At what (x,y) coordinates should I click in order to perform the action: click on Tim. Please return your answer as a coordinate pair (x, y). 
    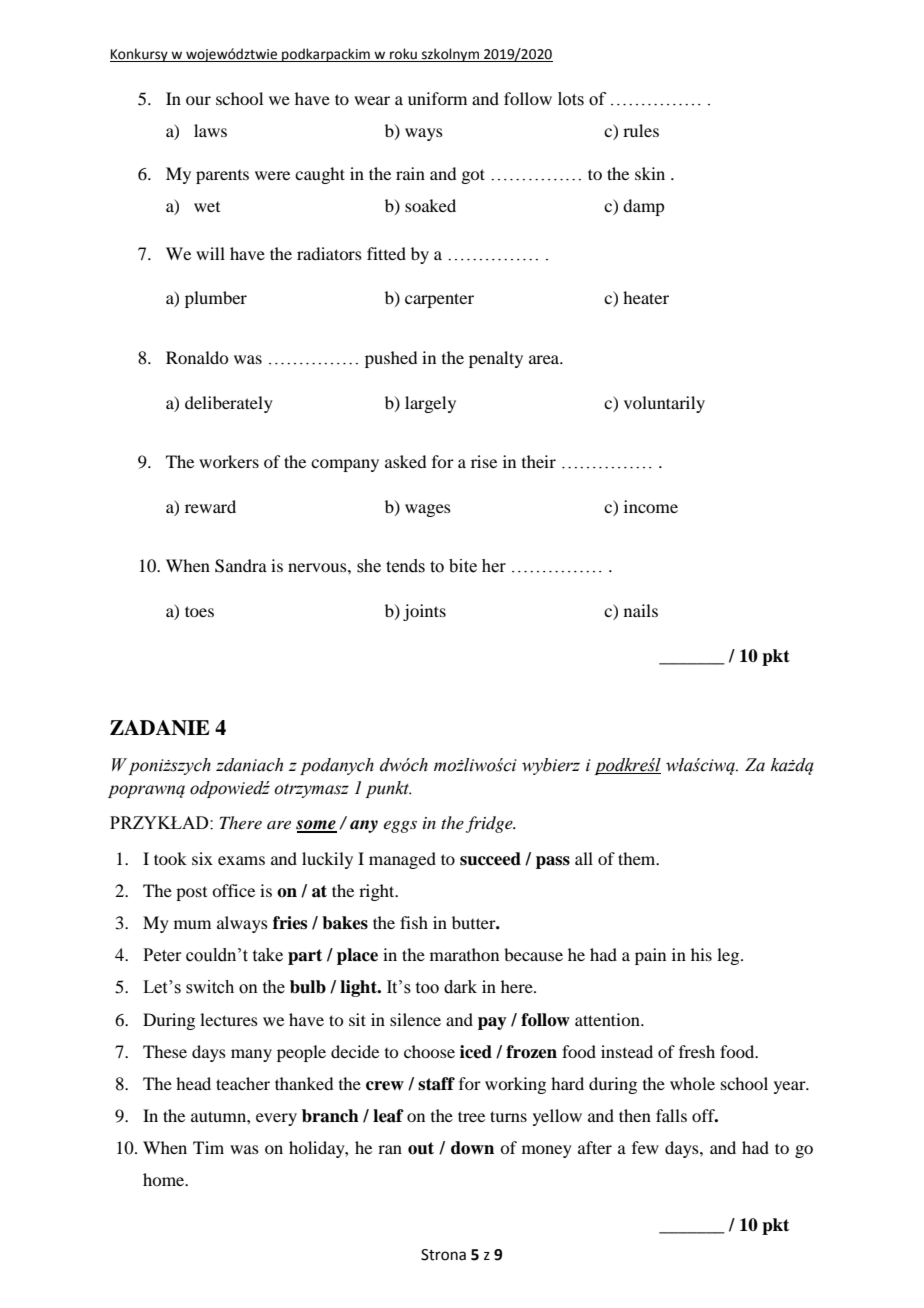
    Looking at the image, I should click on (208, 1147).
